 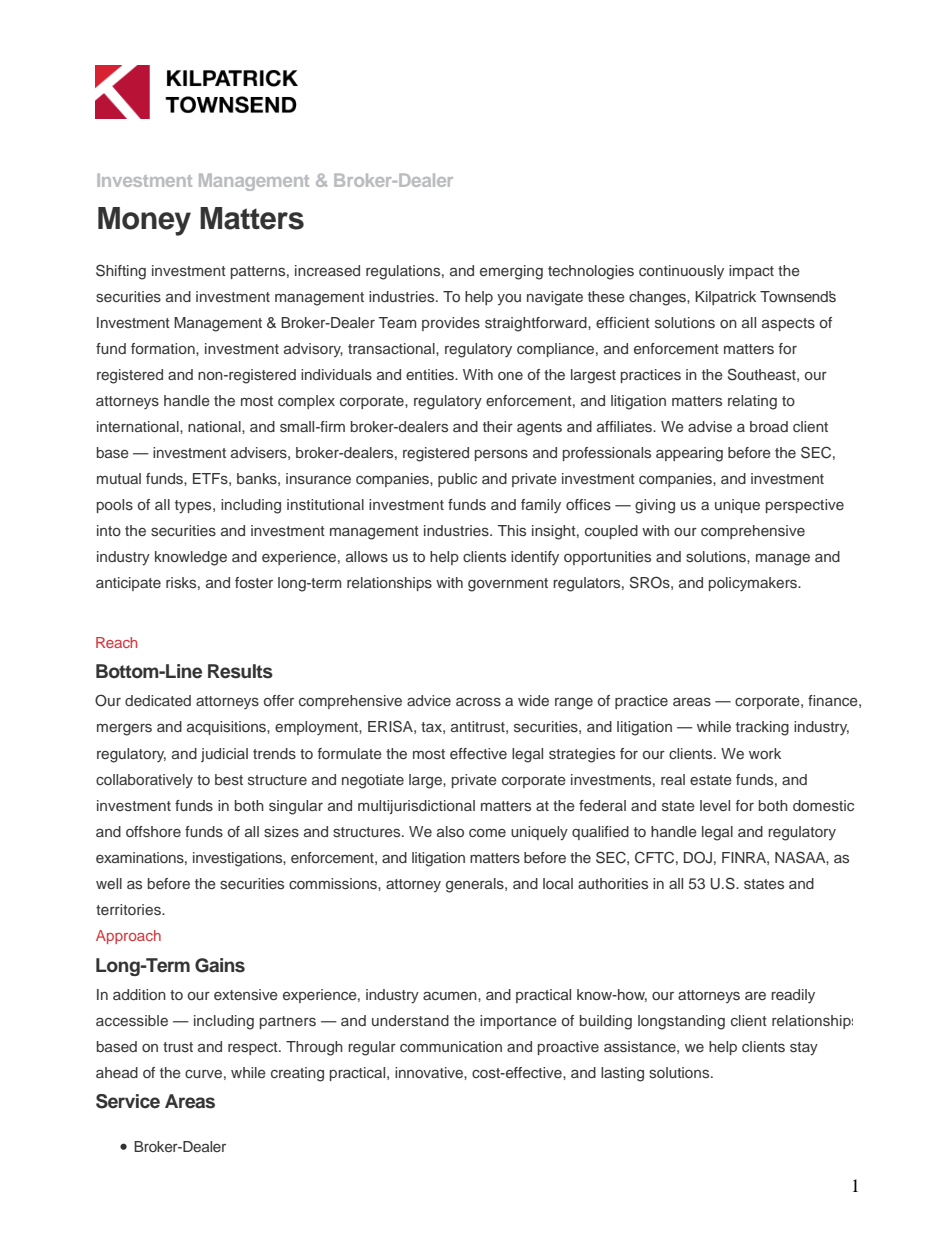 What do you see at coordinates (254, 1048) in the screenshot?
I see `respect` at bounding box center [254, 1048].
